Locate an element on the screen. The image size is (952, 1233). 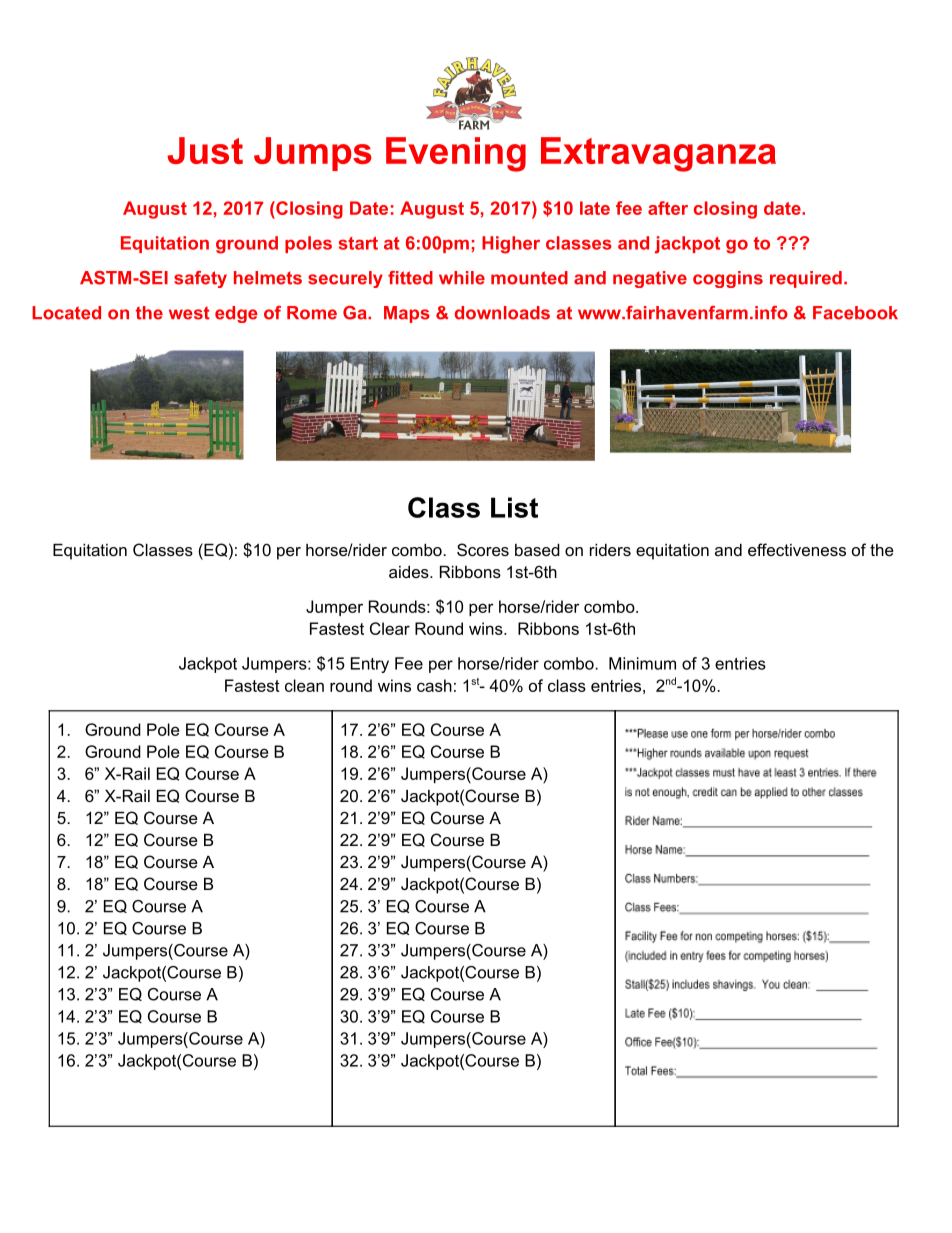
clean is located at coordinates (304, 685).
